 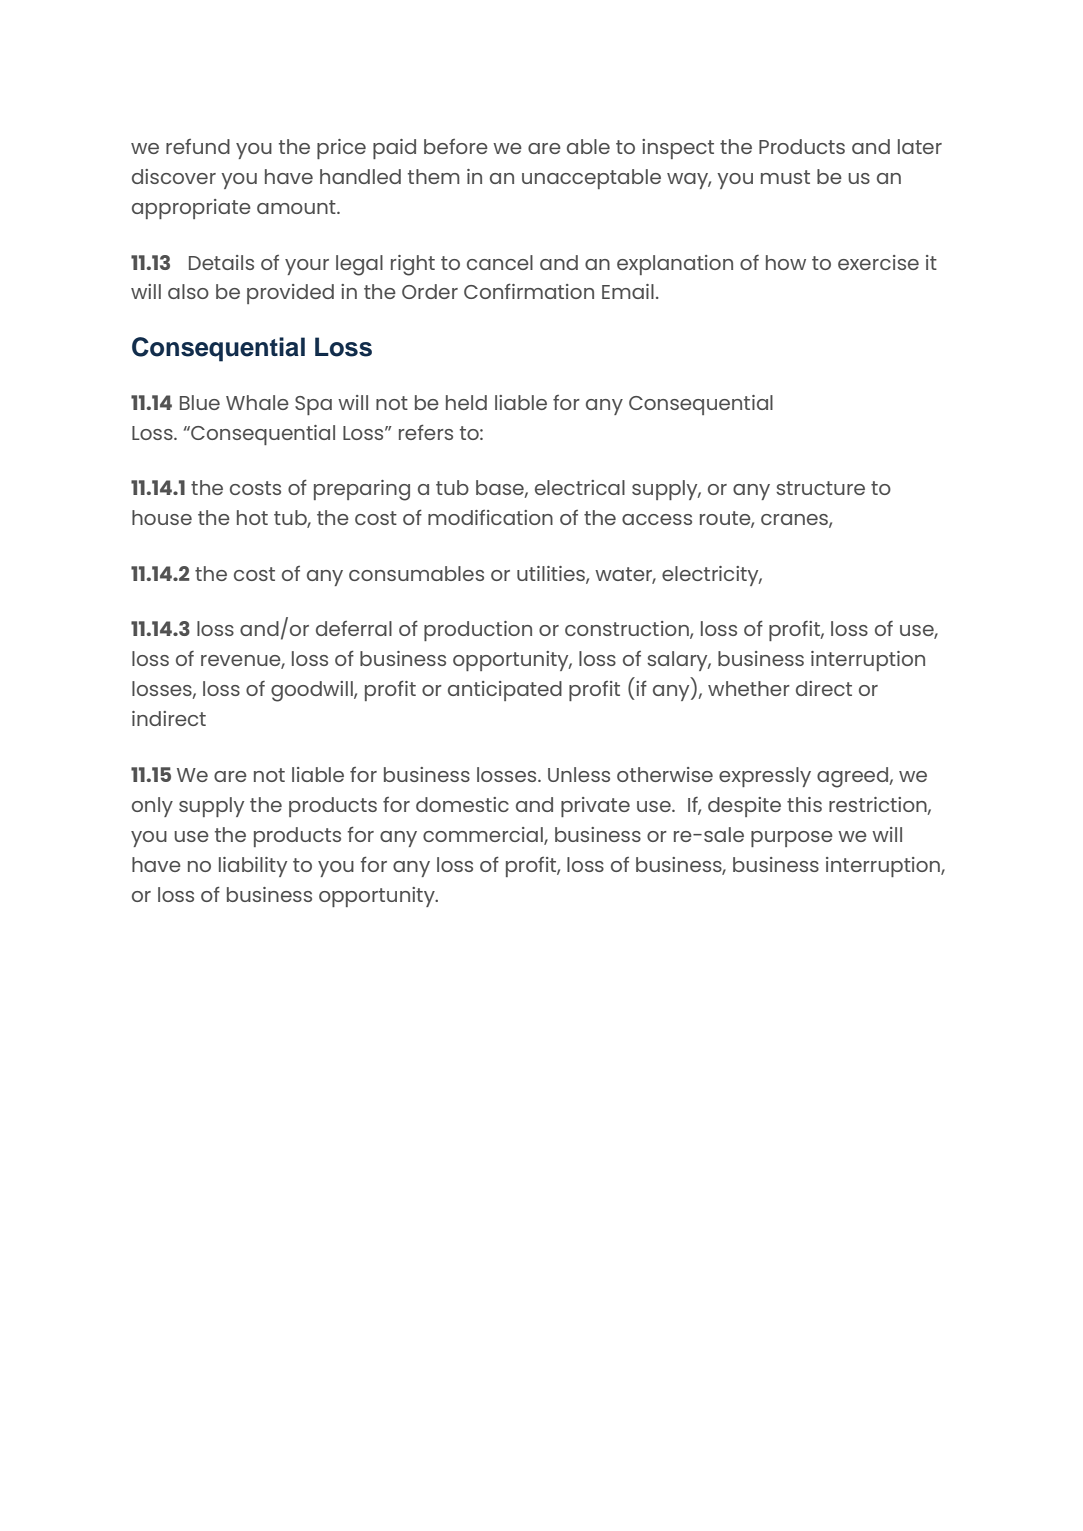 I want to click on whether, so click(x=749, y=688).
